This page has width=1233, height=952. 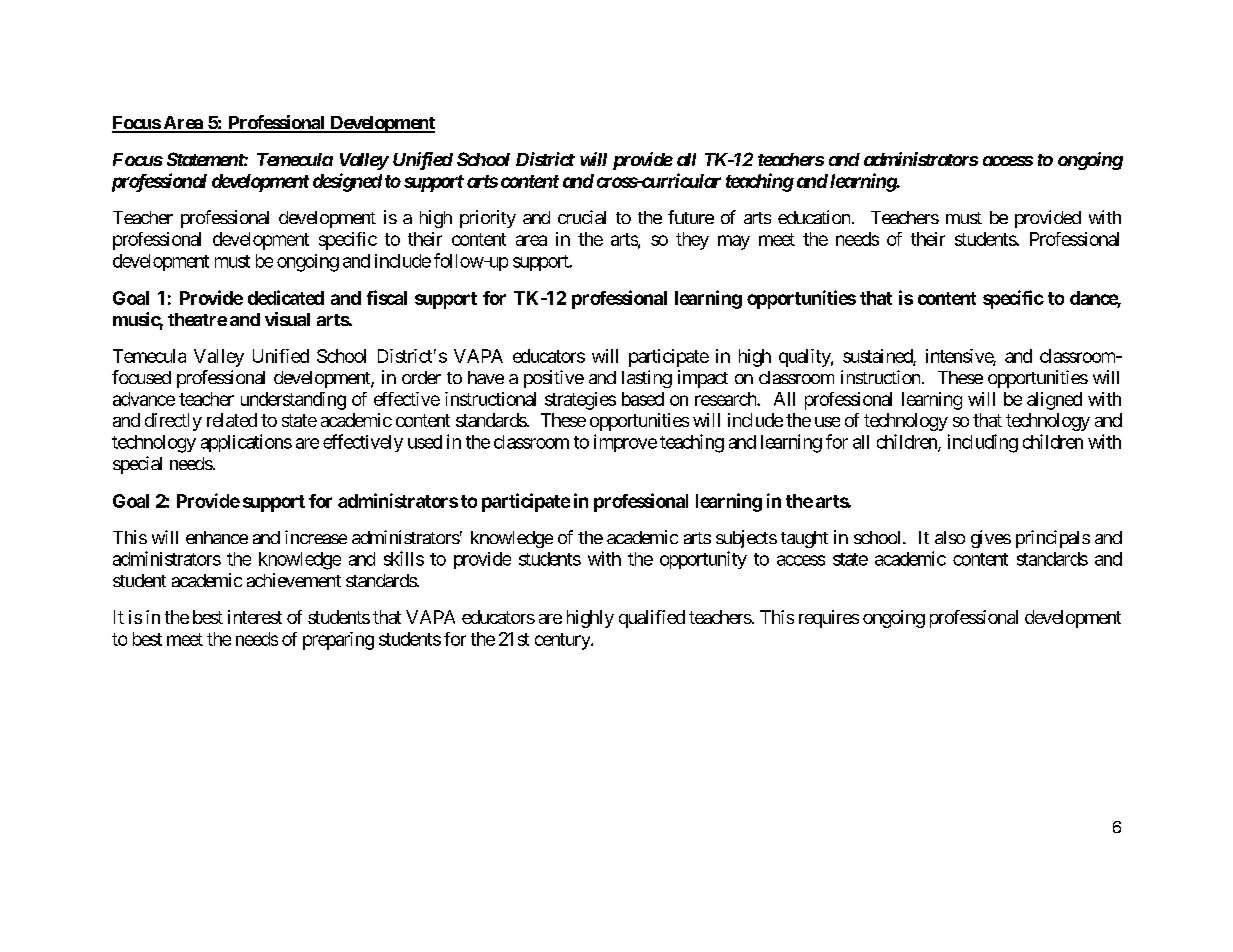 I want to click on sustained, so click(x=878, y=357).
